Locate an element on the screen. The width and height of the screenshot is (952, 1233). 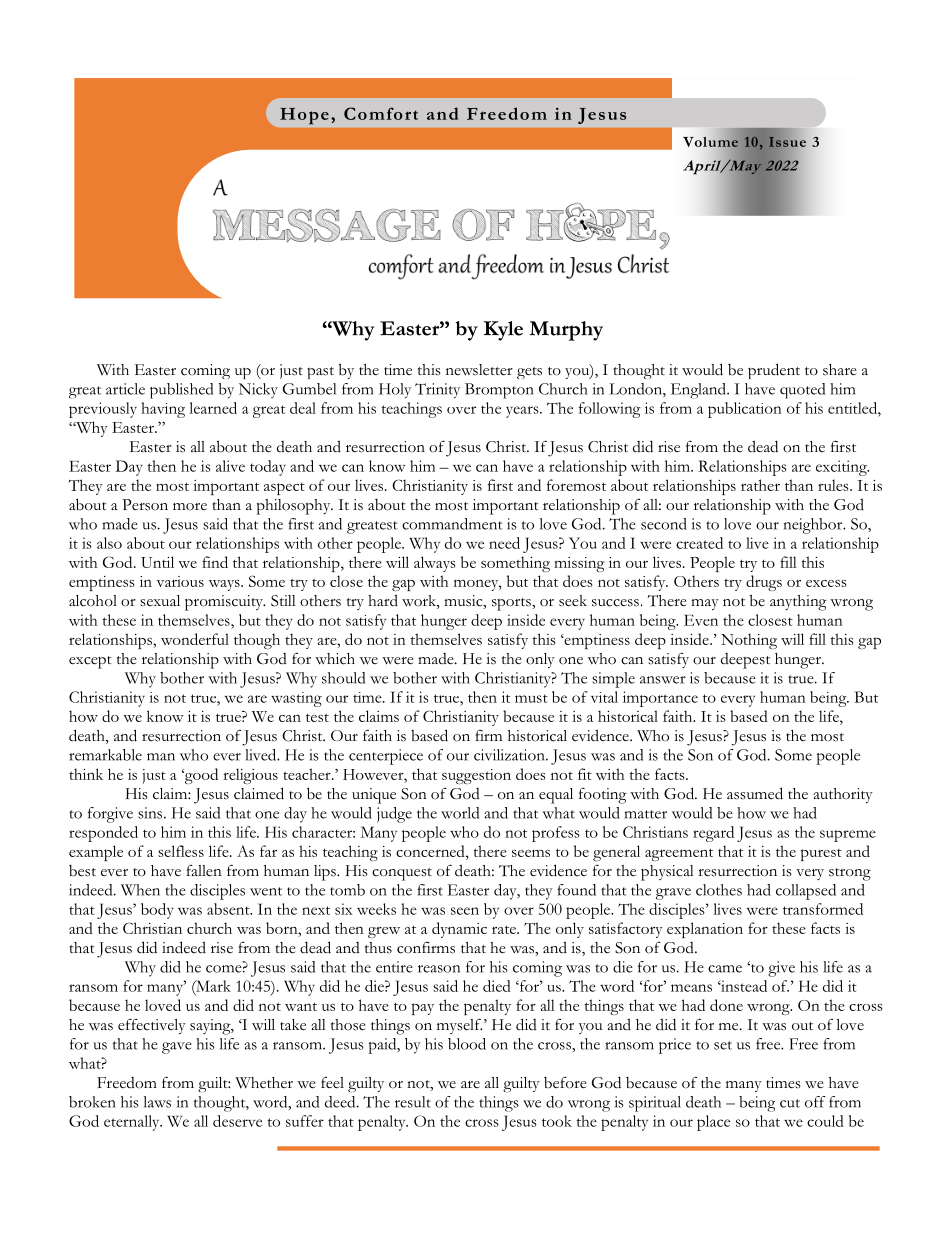
suggestion is located at coordinates (476, 776).
